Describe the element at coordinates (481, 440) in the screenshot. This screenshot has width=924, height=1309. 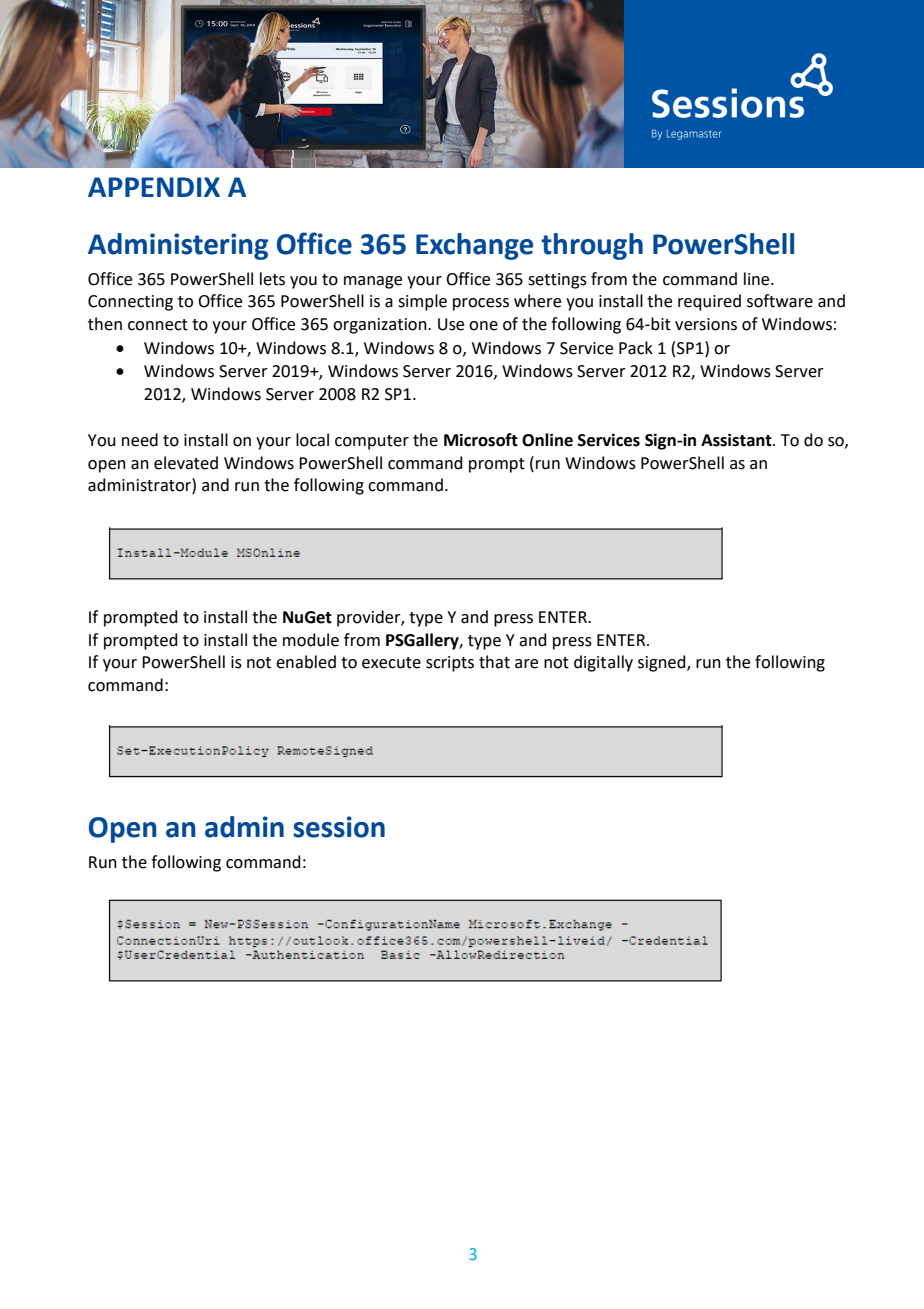
I see `Microsoft` at that location.
